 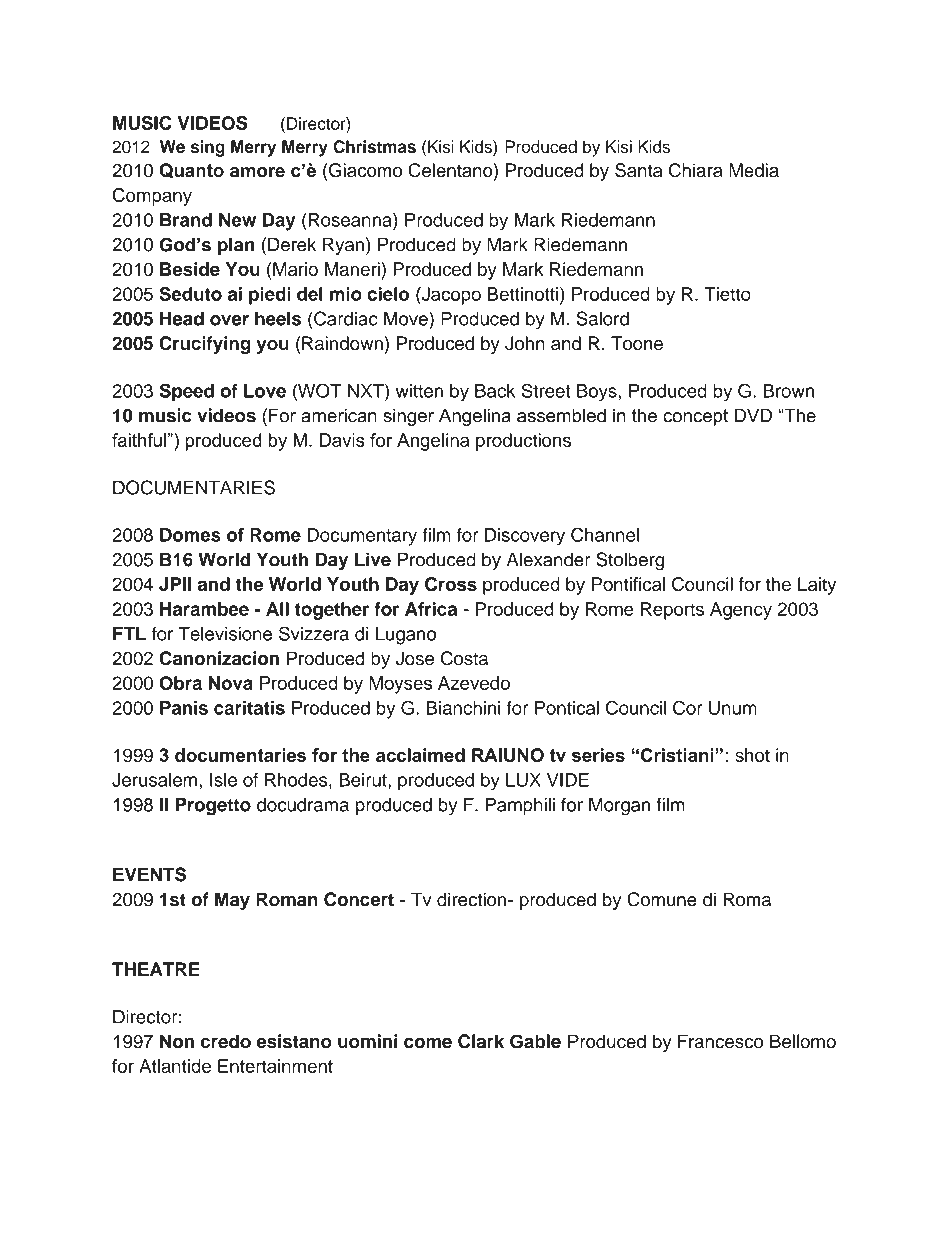 I want to click on faithful, so click(x=139, y=440).
